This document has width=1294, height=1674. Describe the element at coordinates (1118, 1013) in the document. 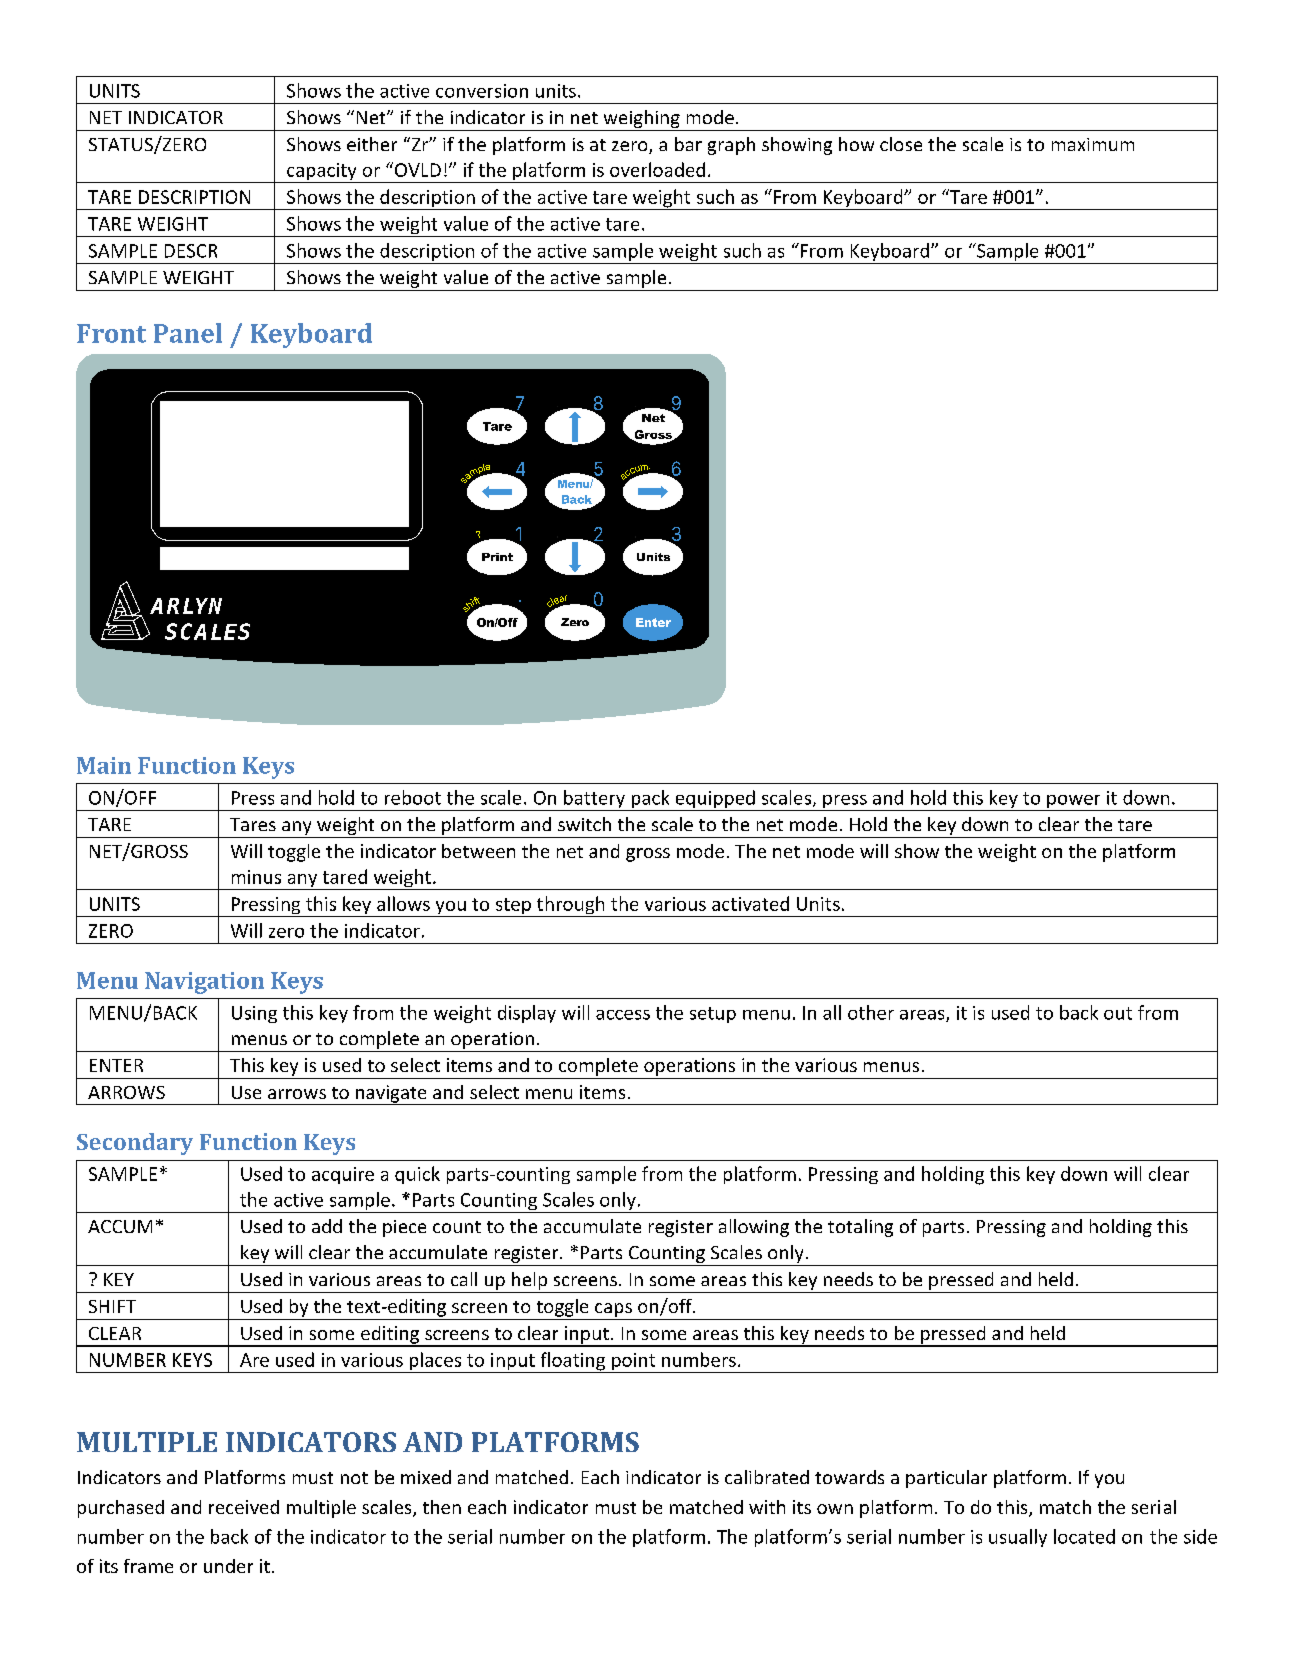

I see `out` at that location.
